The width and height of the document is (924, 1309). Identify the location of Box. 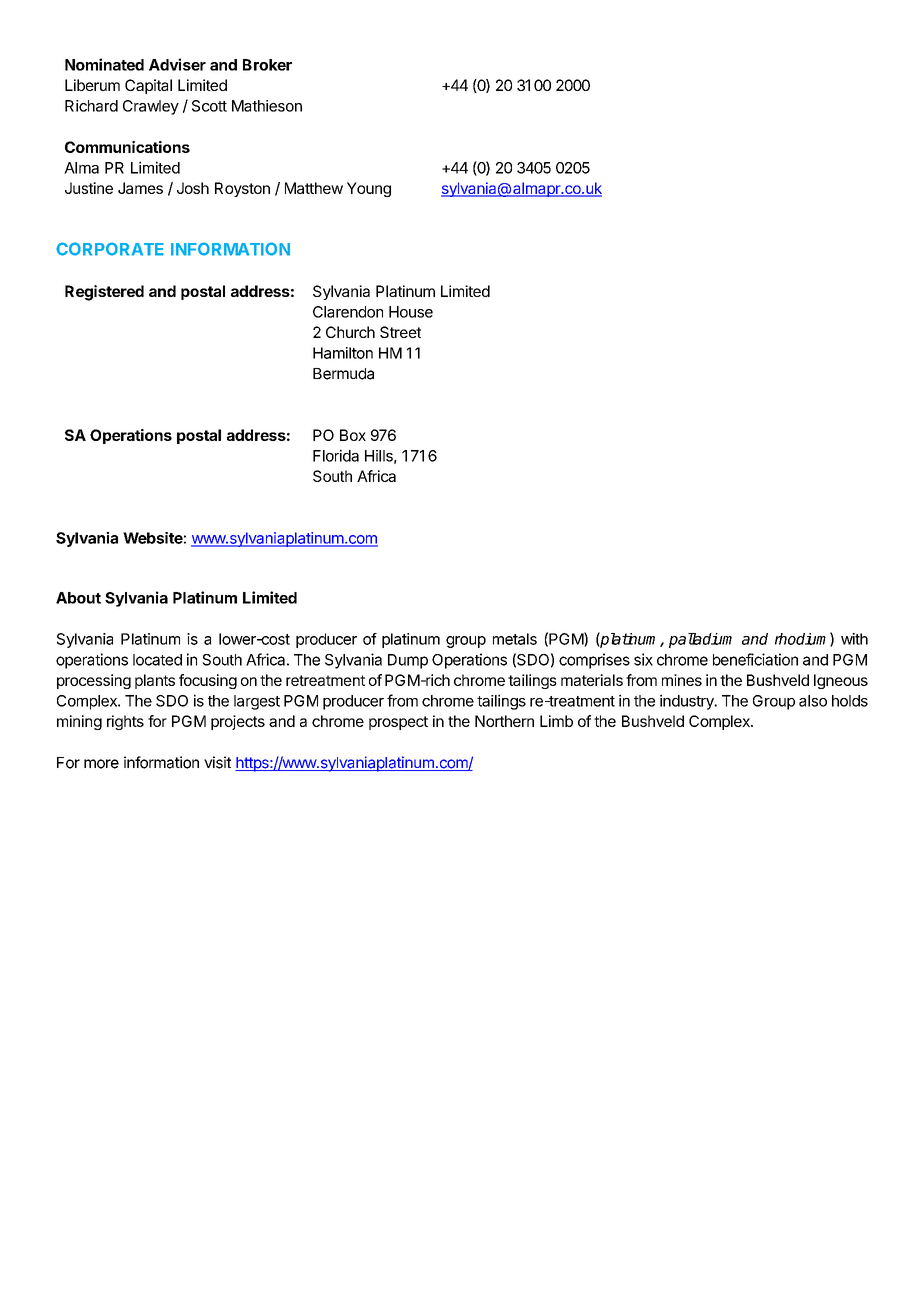
(353, 435).
